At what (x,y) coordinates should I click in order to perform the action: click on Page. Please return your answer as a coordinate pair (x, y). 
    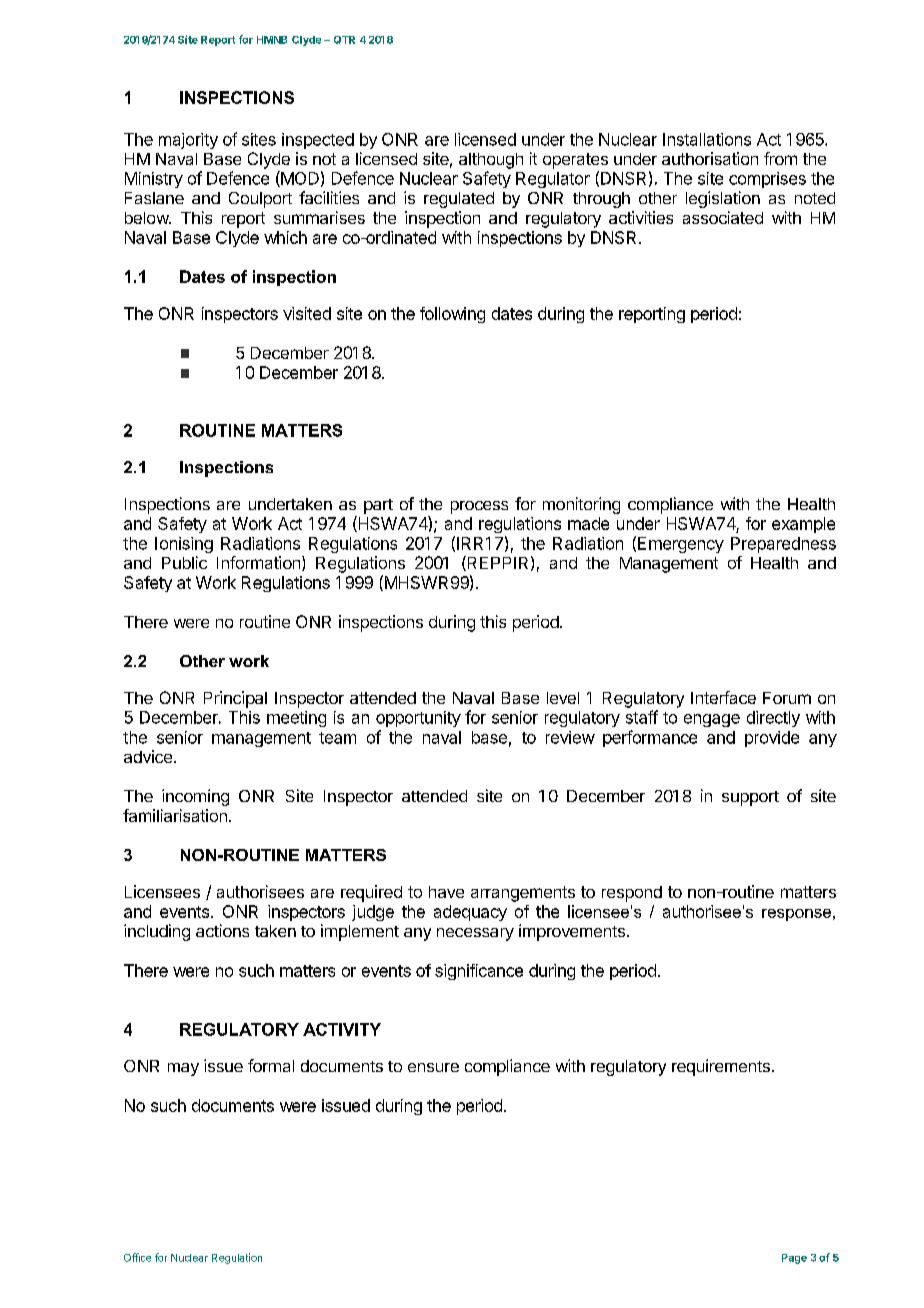
    Looking at the image, I should click on (794, 1259).
